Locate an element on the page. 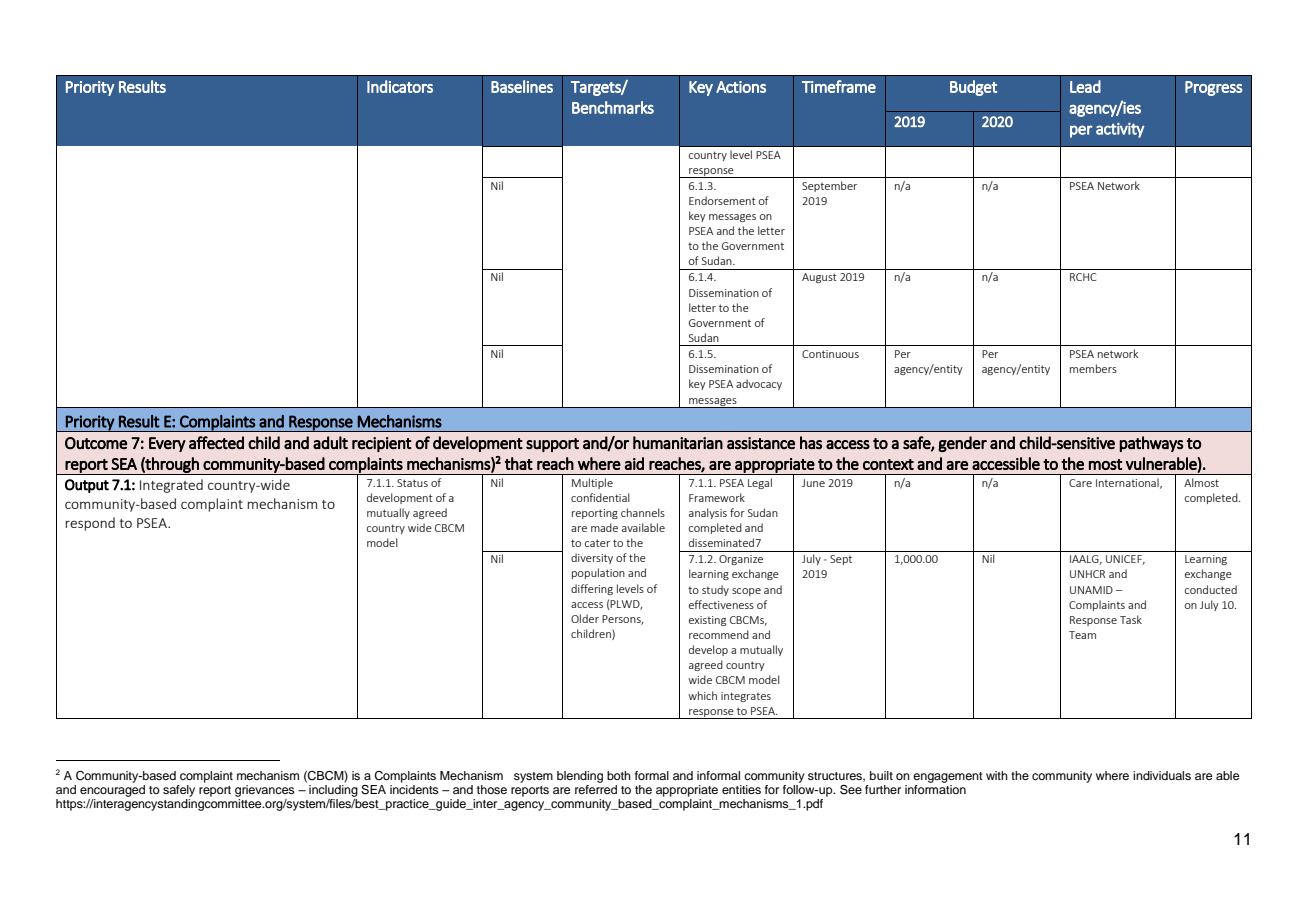 The image size is (1308, 924). Continuous is located at coordinates (830, 354).
